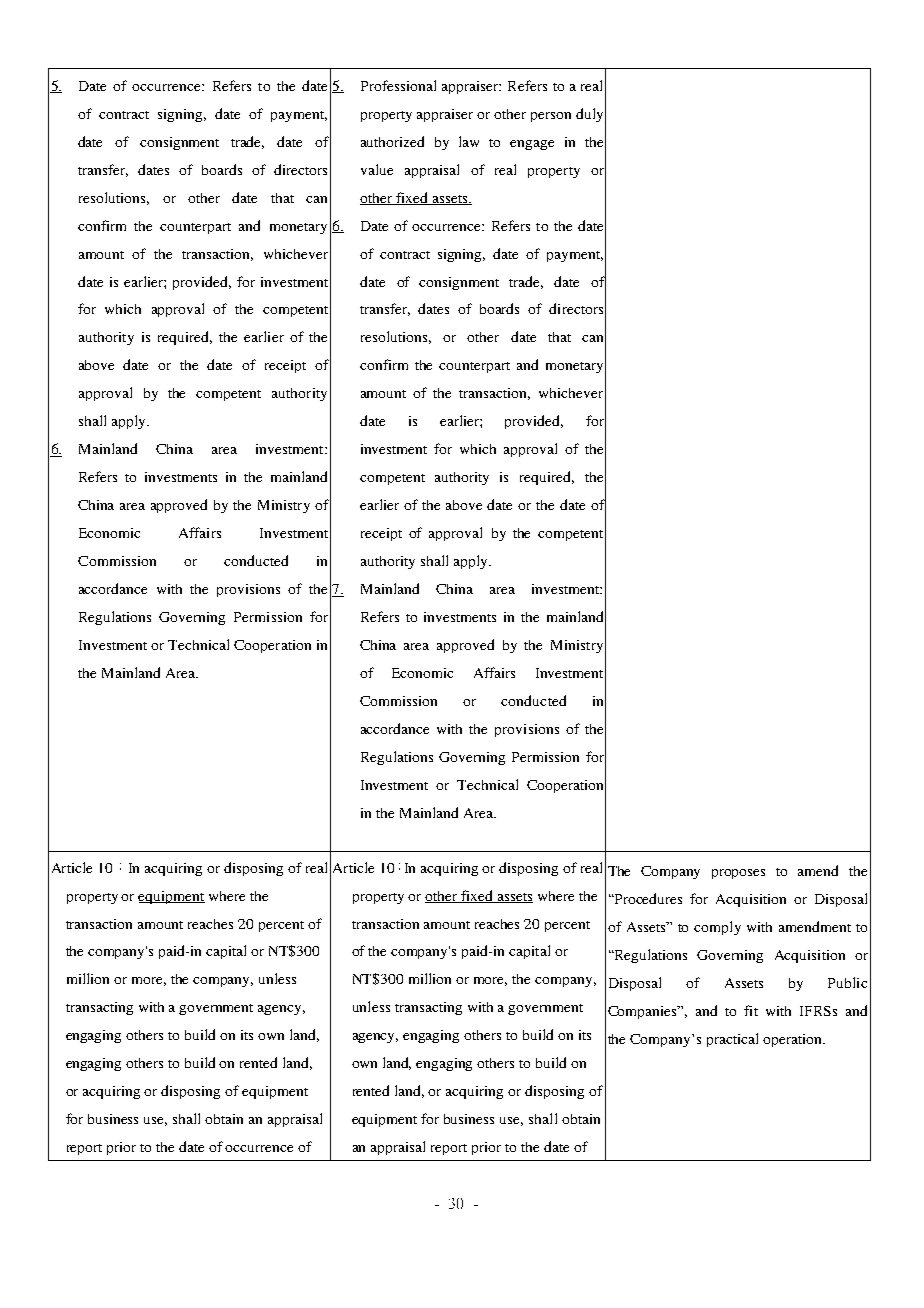  What do you see at coordinates (738, 874) in the image?
I see `proposes` at bounding box center [738, 874].
